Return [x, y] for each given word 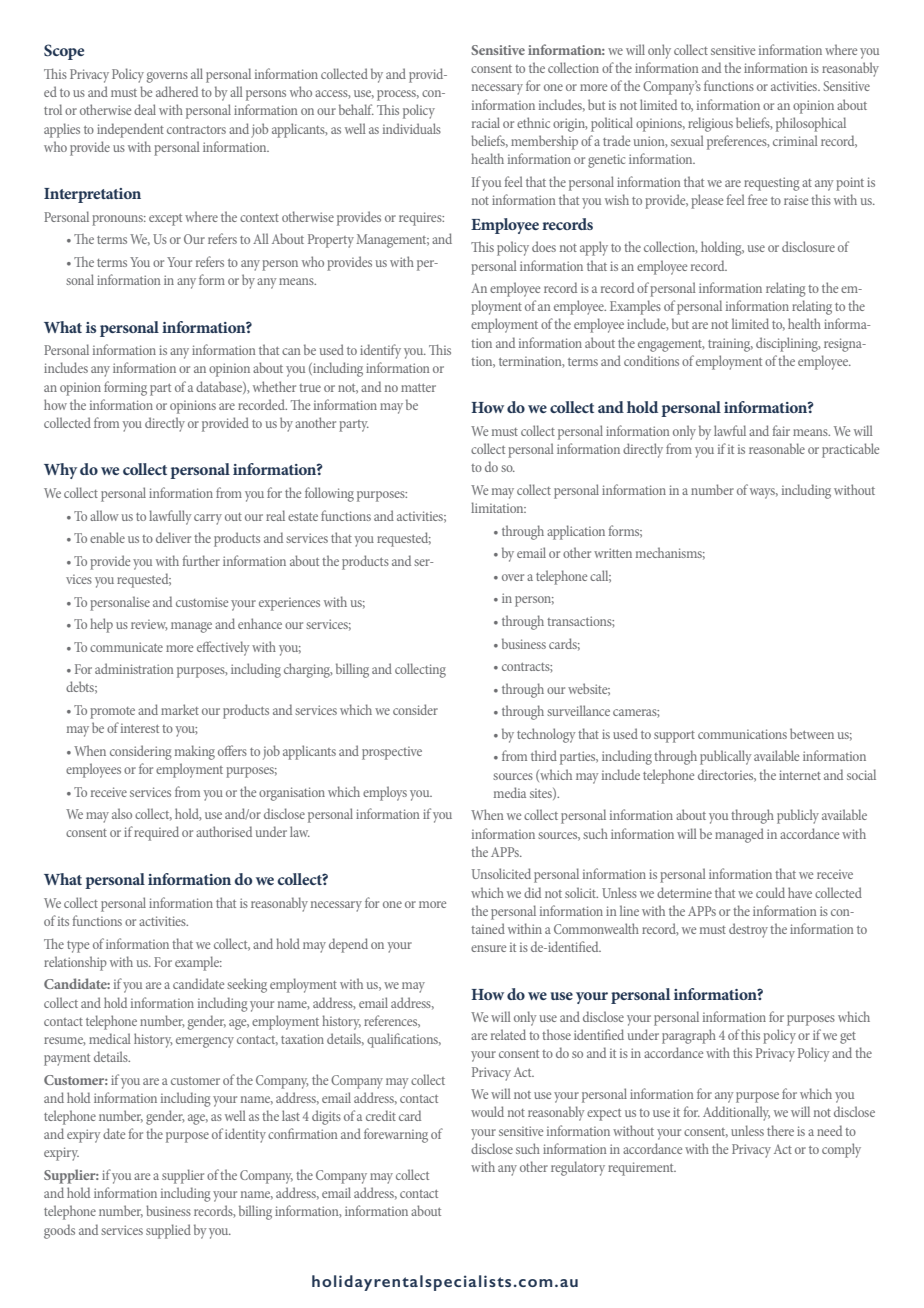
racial [486, 122]
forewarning [396, 1135]
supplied [168, 1231]
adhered [177, 91]
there [780, 1130]
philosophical [811, 124]
